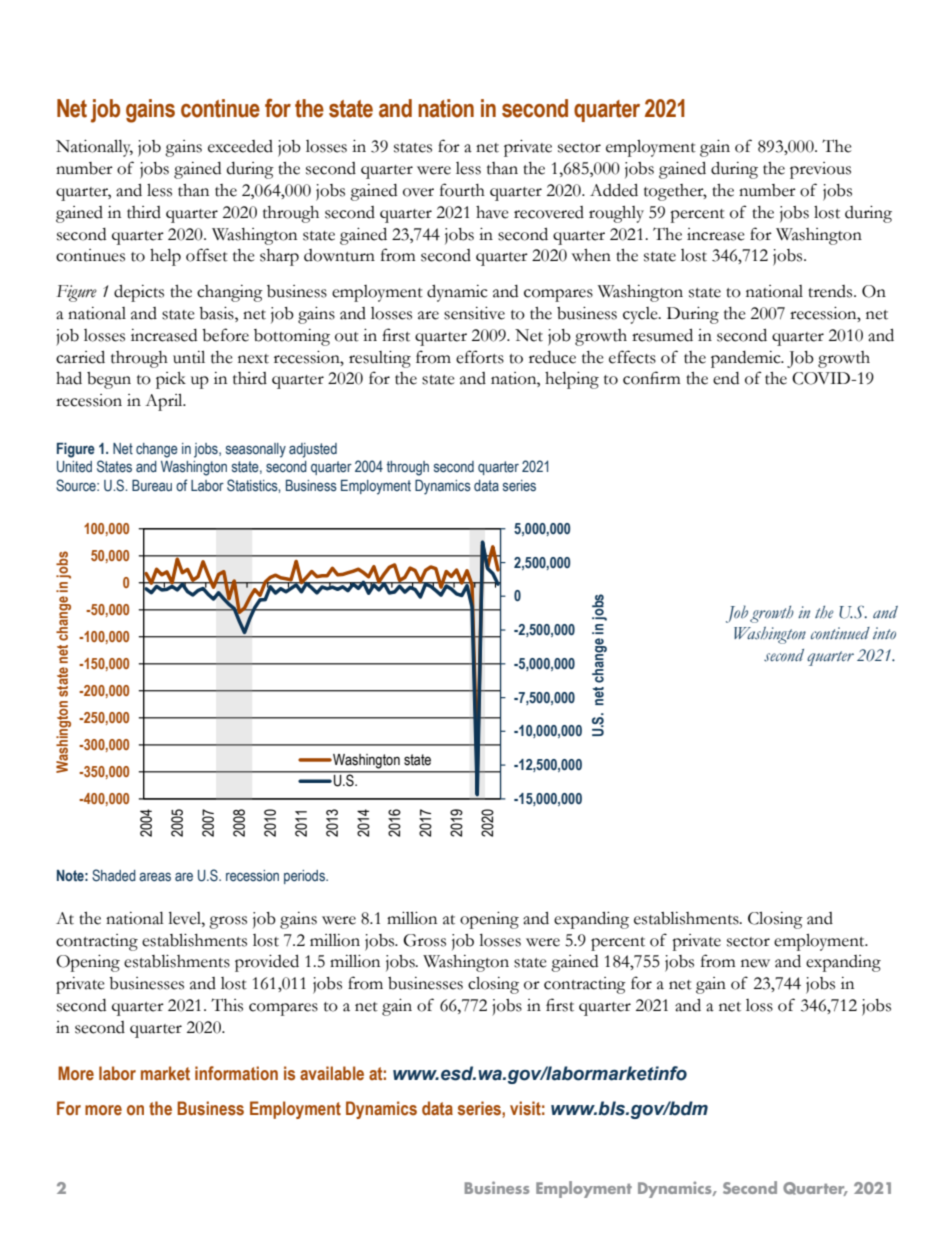 This screenshot has width=952, height=1233. I want to click on information, so click(236, 1073).
